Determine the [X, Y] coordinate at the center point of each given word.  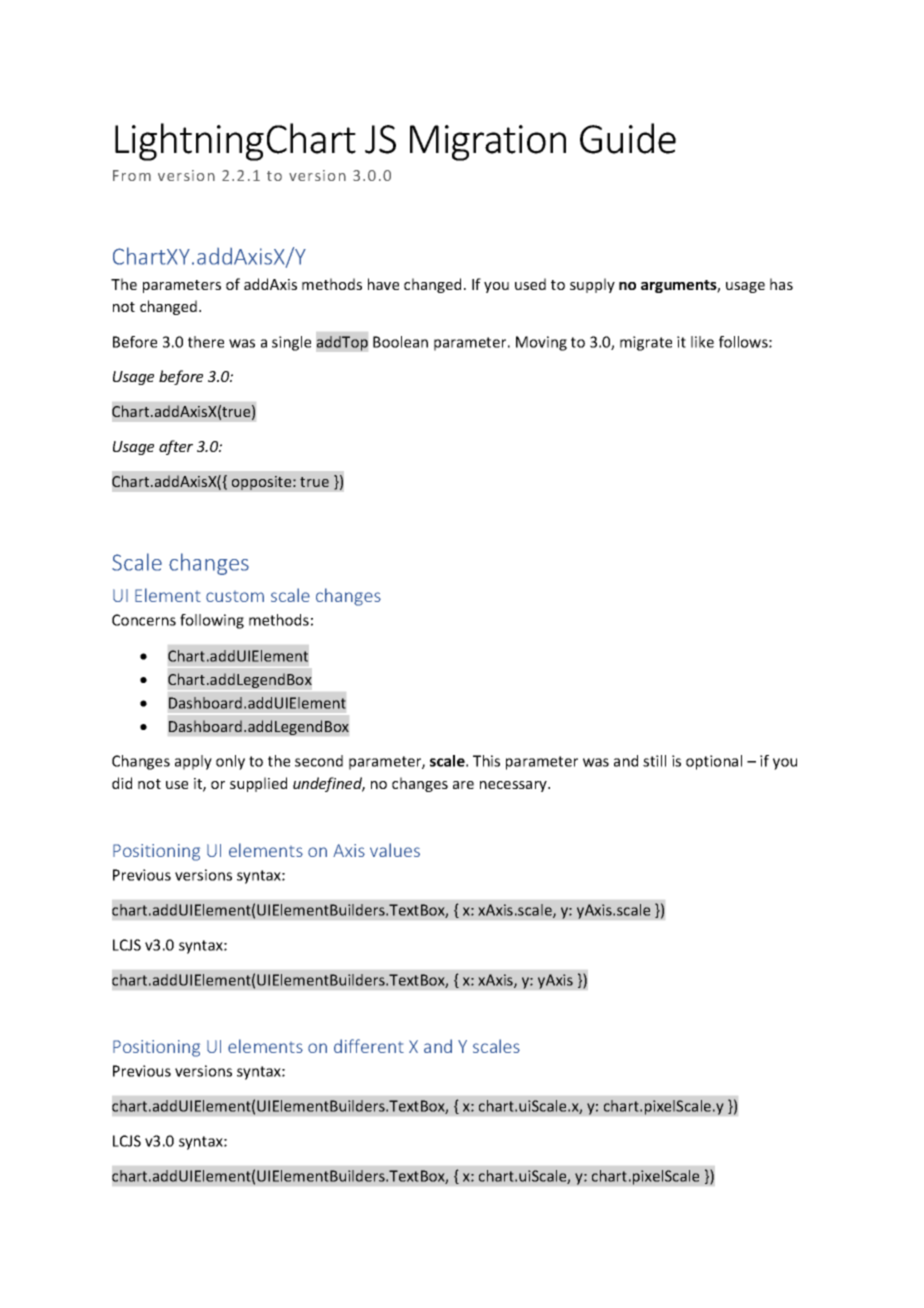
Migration [488, 143]
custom [235, 596]
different [369, 1046]
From [132, 175]
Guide [628, 138]
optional [714, 762]
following [212, 621]
